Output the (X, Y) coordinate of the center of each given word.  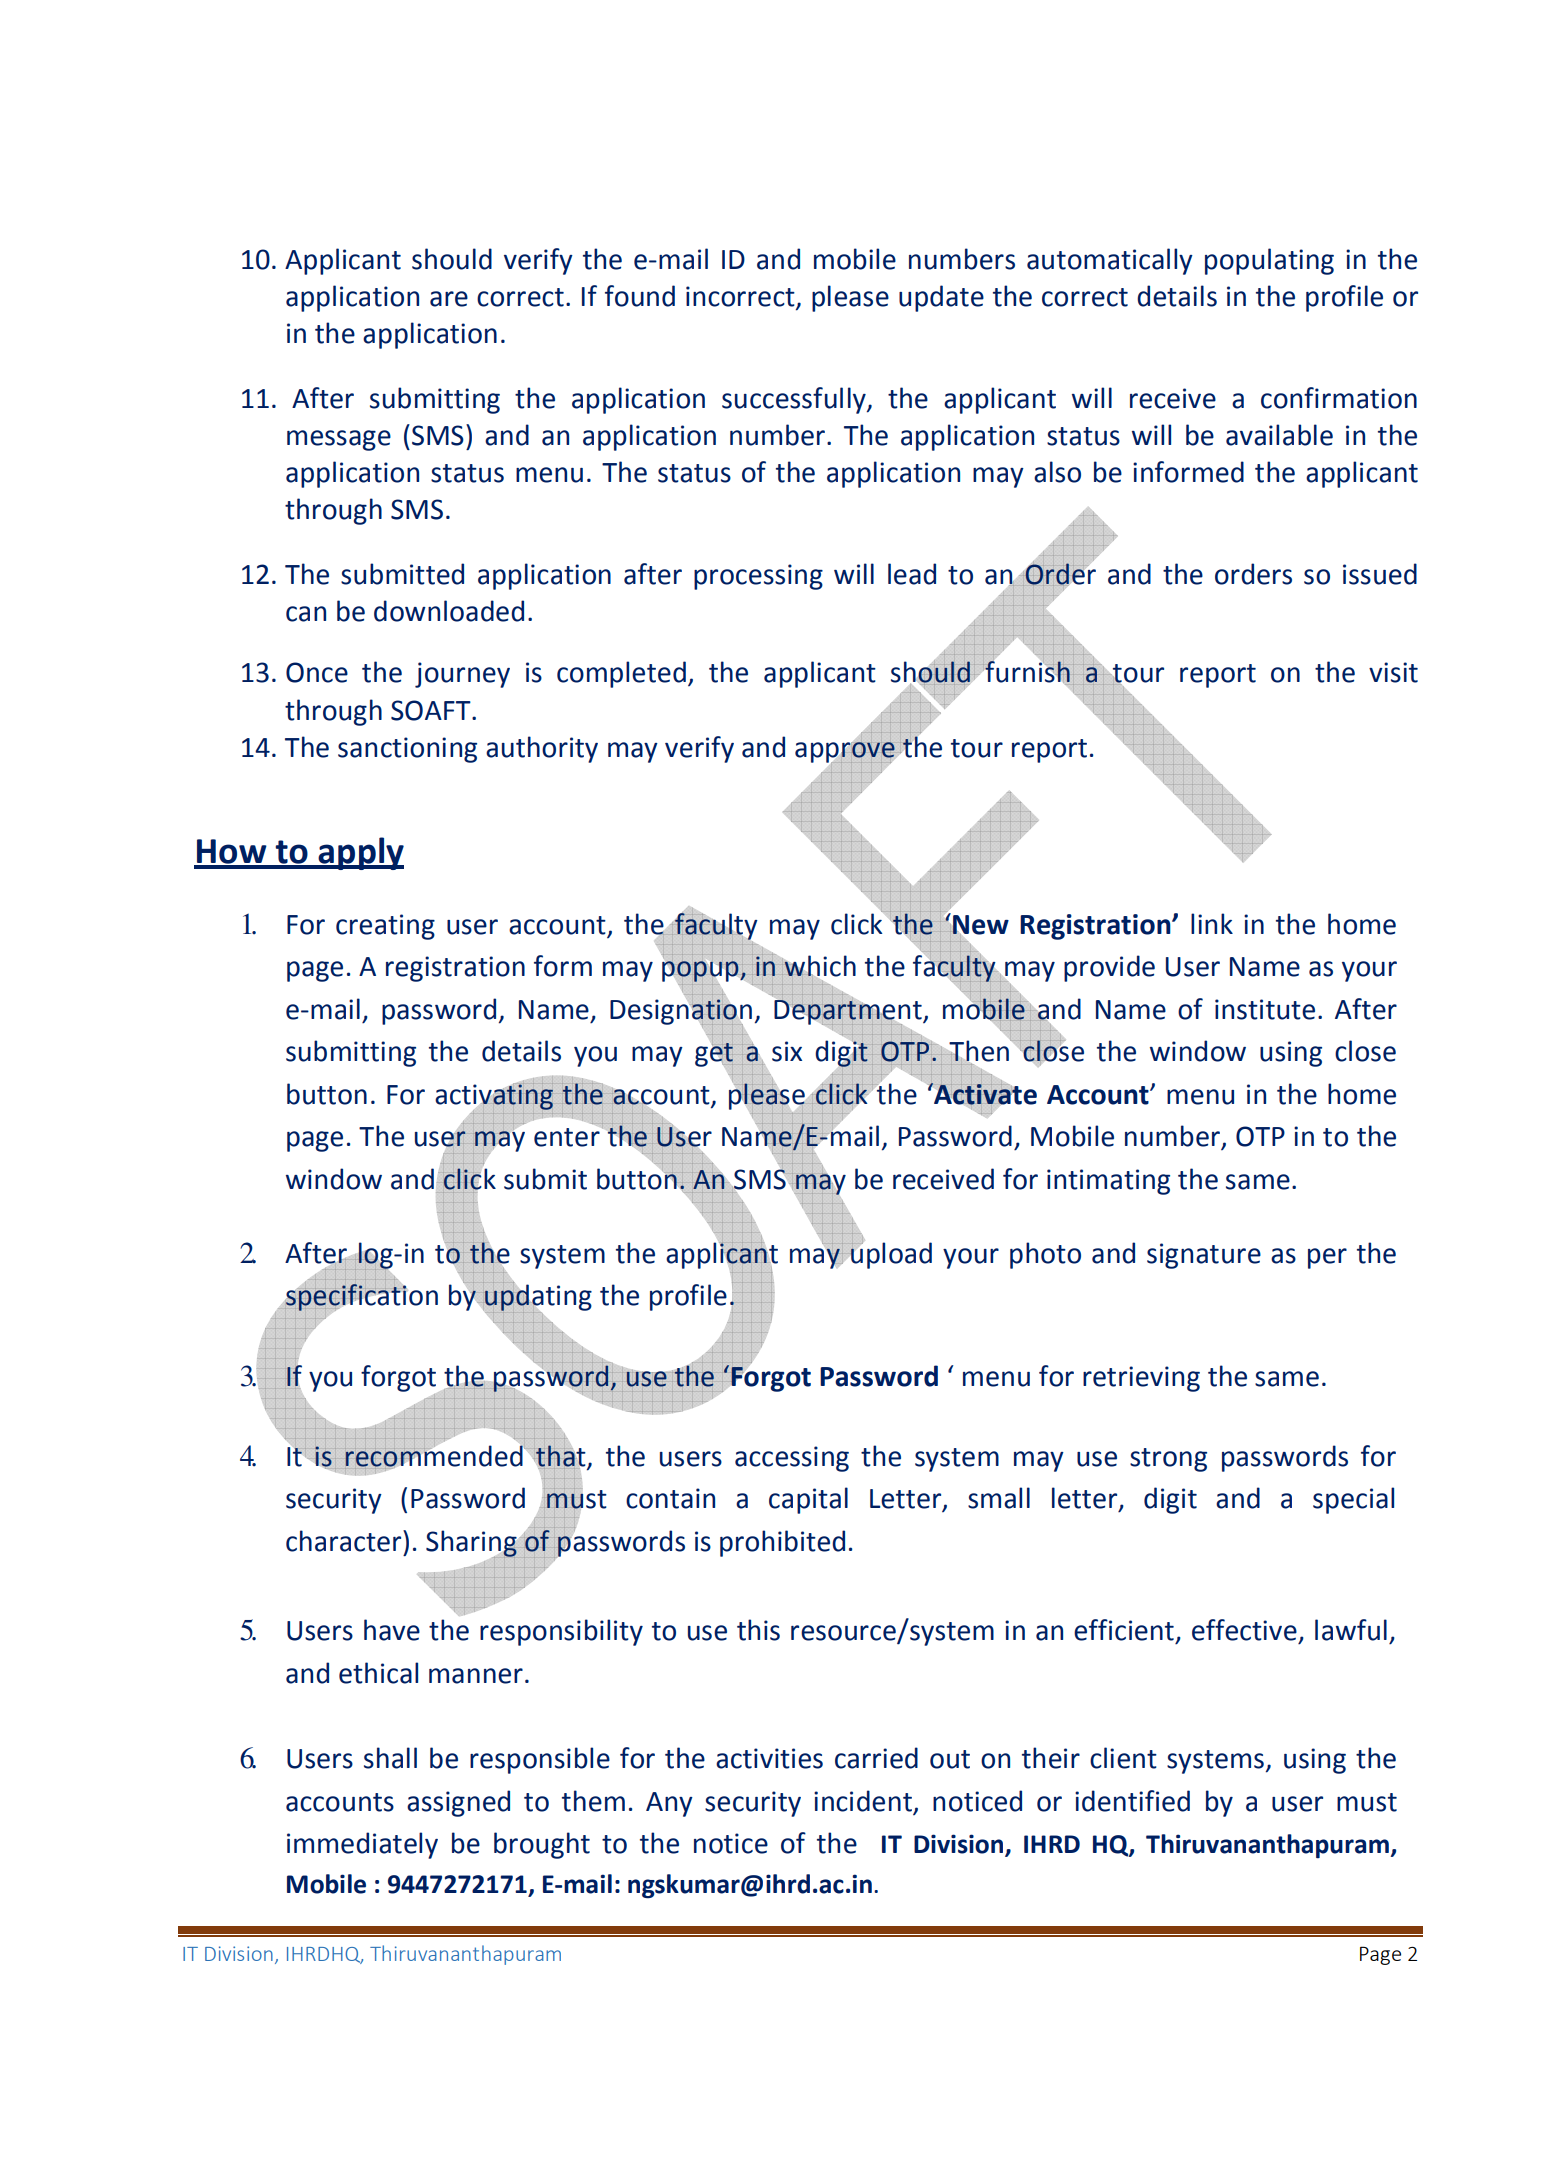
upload (890, 1254)
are (449, 299)
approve (846, 752)
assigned (458, 1803)
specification (361, 1297)
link (1212, 923)
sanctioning (407, 750)
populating (1269, 261)
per (1327, 1258)
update (941, 298)
